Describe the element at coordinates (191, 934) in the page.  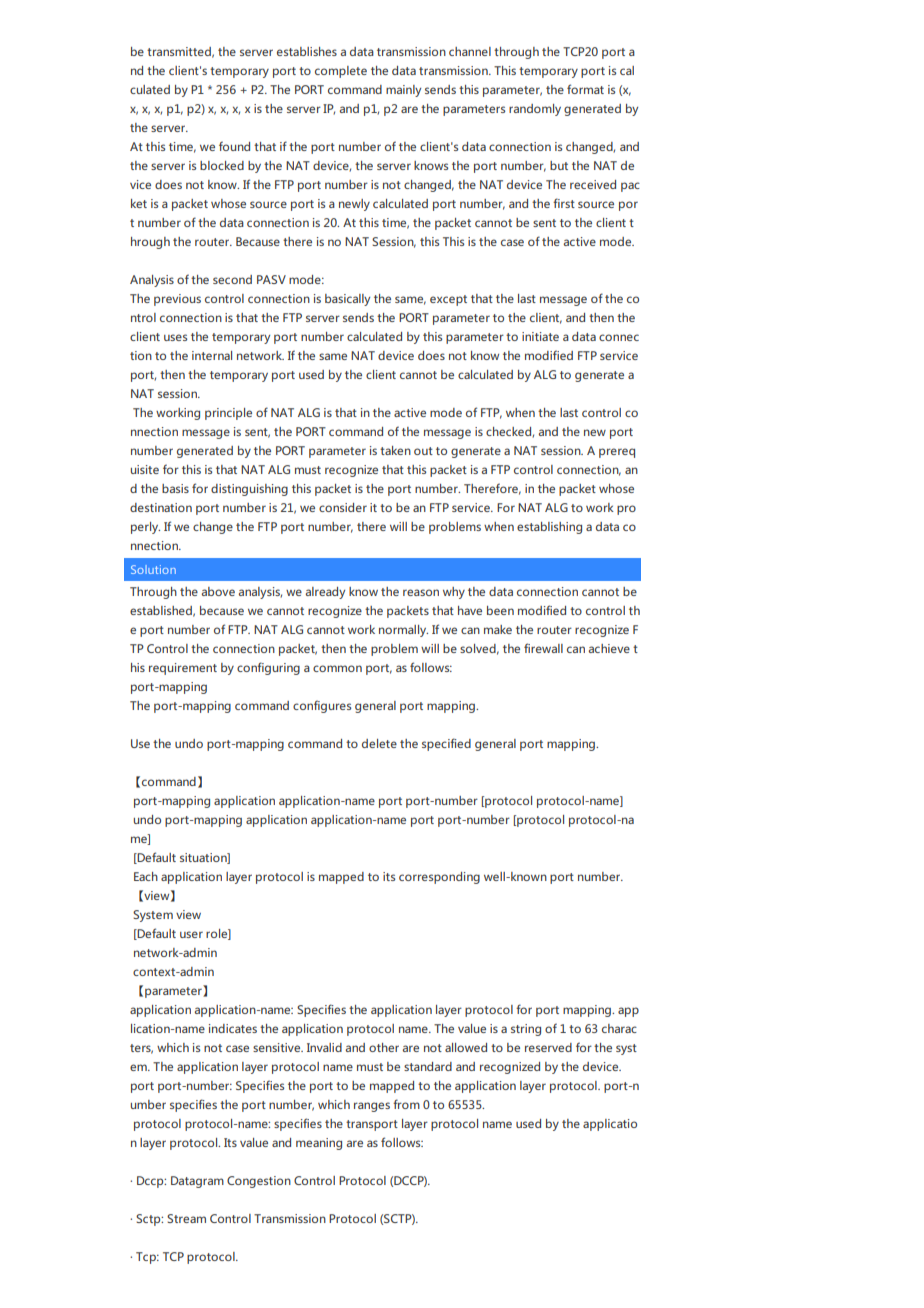
I see `user` at that location.
